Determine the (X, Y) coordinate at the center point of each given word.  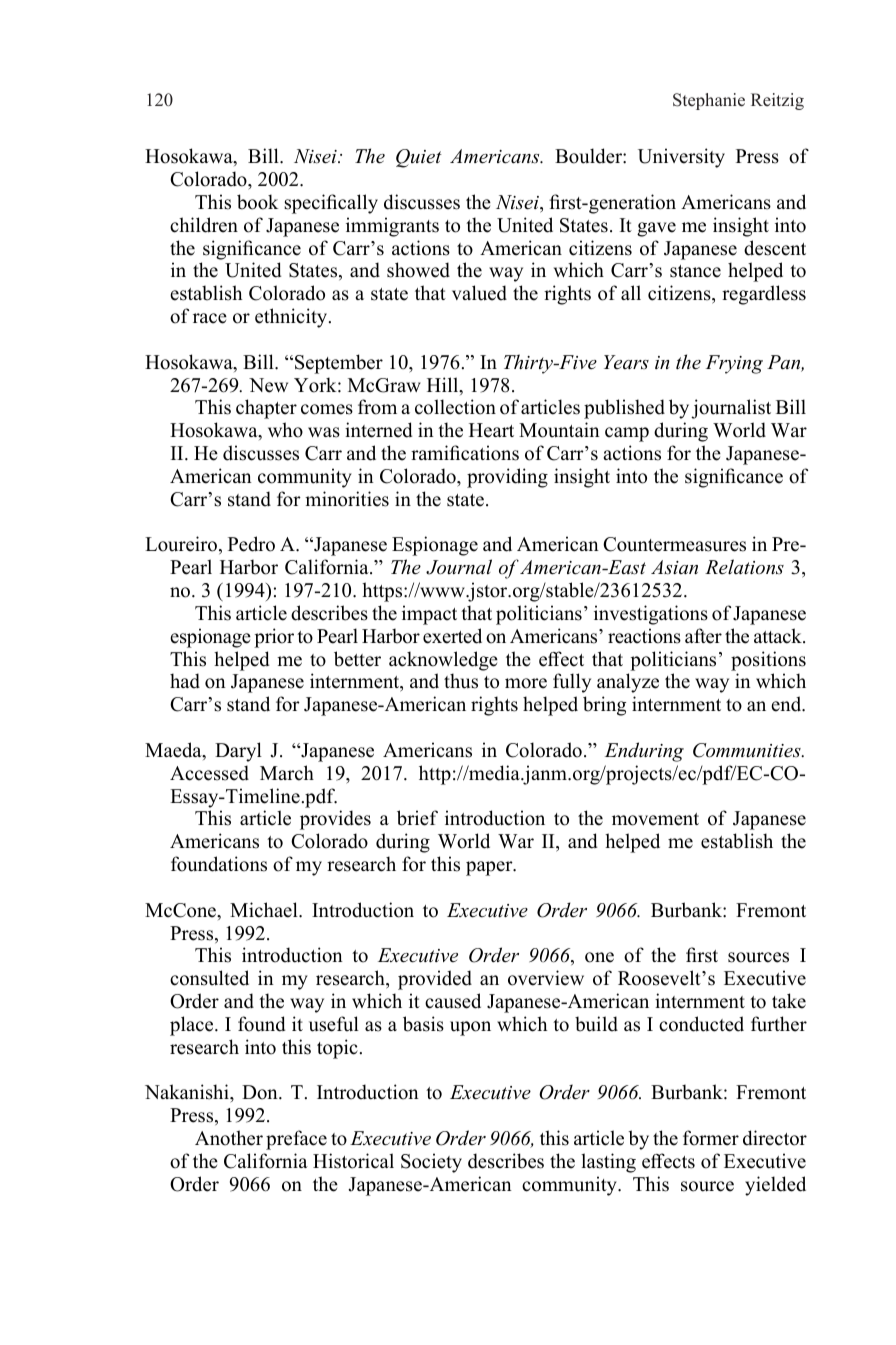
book (258, 202)
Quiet (419, 158)
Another (229, 1138)
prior (274, 638)
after (703, 636)
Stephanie (709, 101)
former (711, 1138)
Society (431, 1163)
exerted (452, 636)
